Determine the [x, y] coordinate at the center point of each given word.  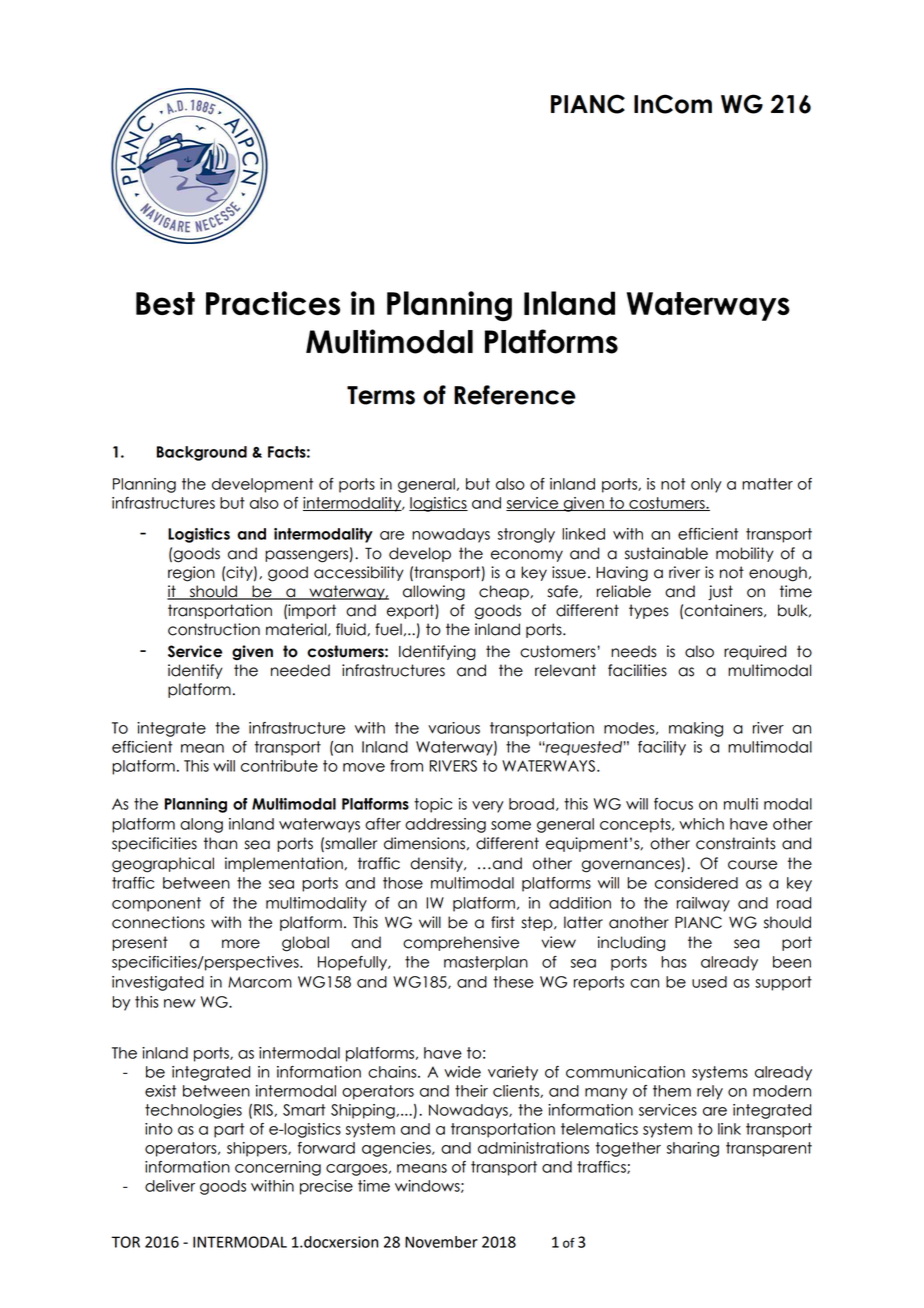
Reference [515, 395]
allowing [434, 593]
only [706, 485]
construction [214, 629]
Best [165, 303]
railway [703, 904]
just [720, 592]
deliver [170, 1186]
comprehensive [461, 943]
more [241, 944]
